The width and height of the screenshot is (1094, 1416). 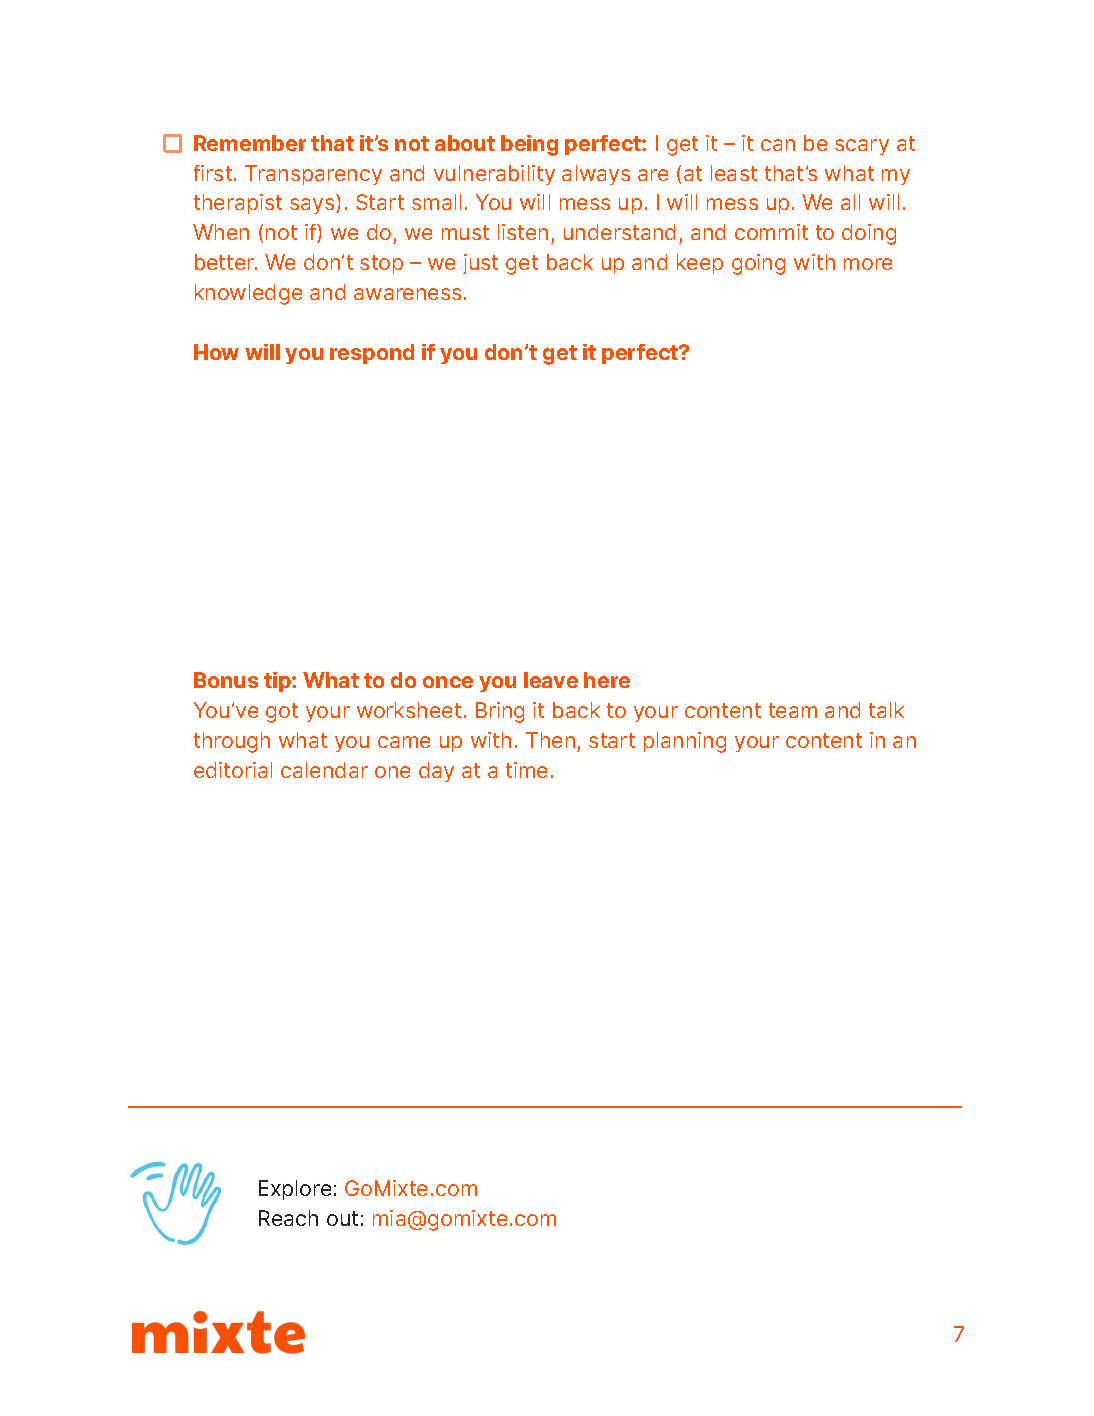 I want to click on editorial, so click(x=233, y=770).
